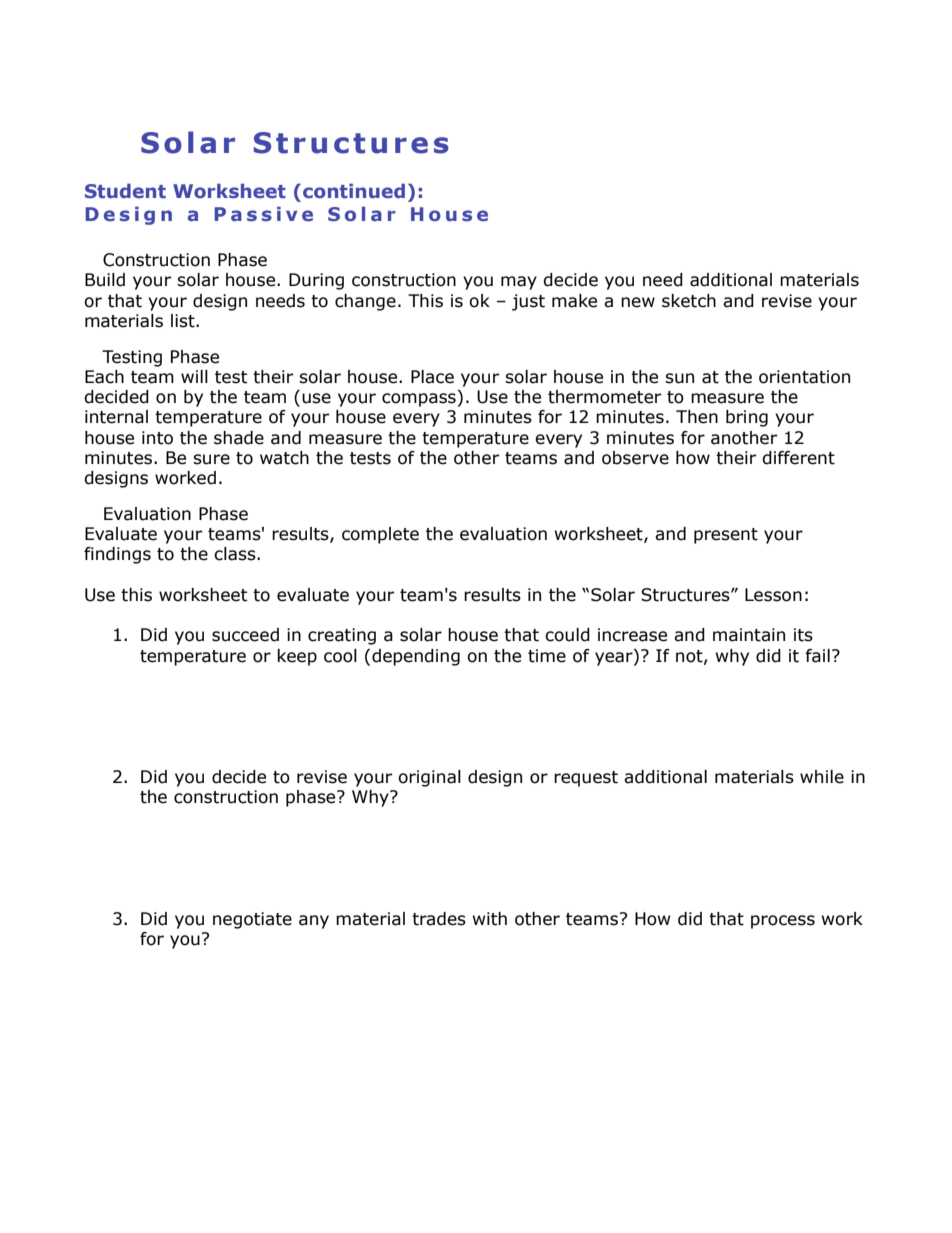  What do you see at coordinates (638, 302) in the screenshot?
I see `new` at bounding box center [638, 302].
